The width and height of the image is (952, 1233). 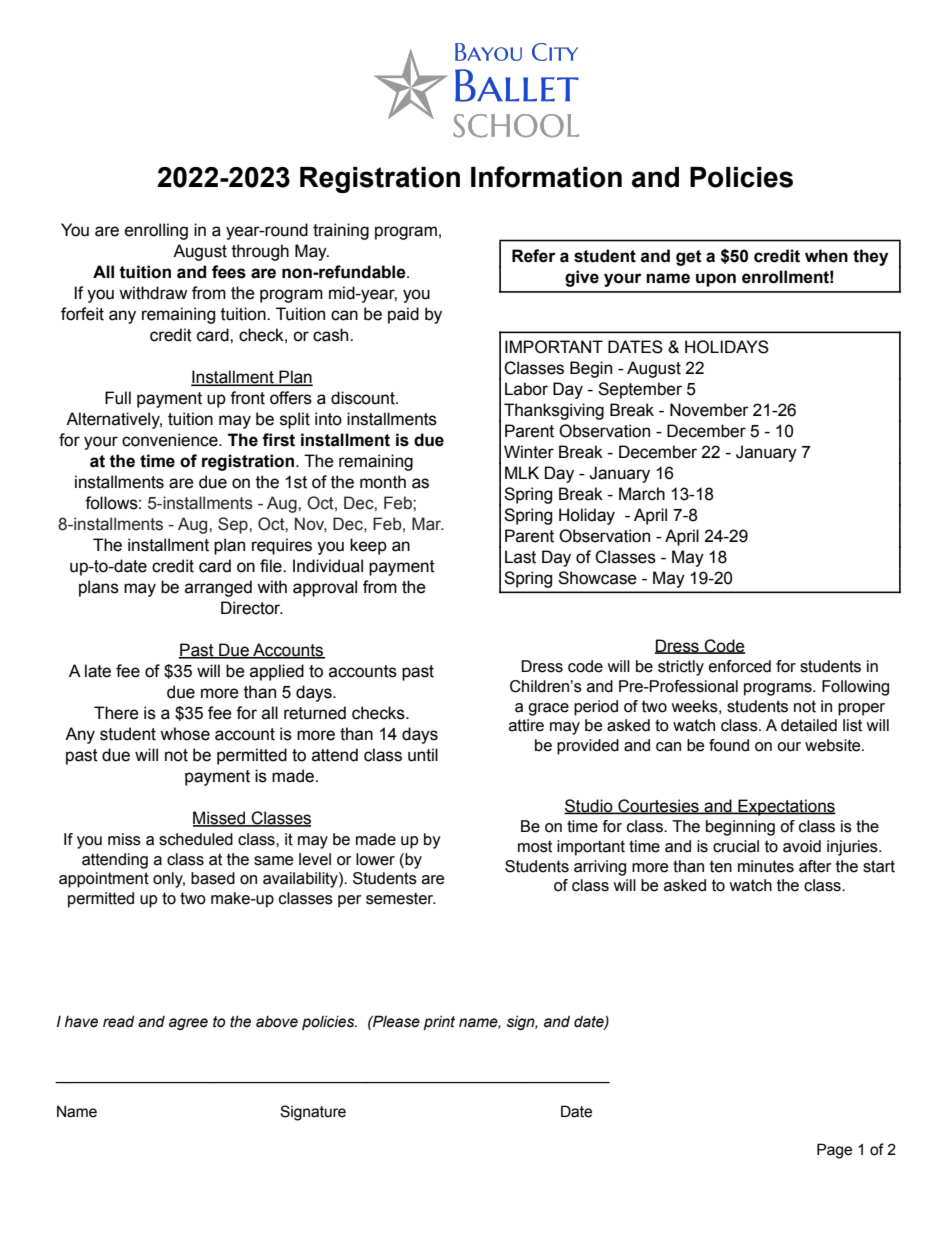 I want to click on enrolling, so click(x=156, y=231).
